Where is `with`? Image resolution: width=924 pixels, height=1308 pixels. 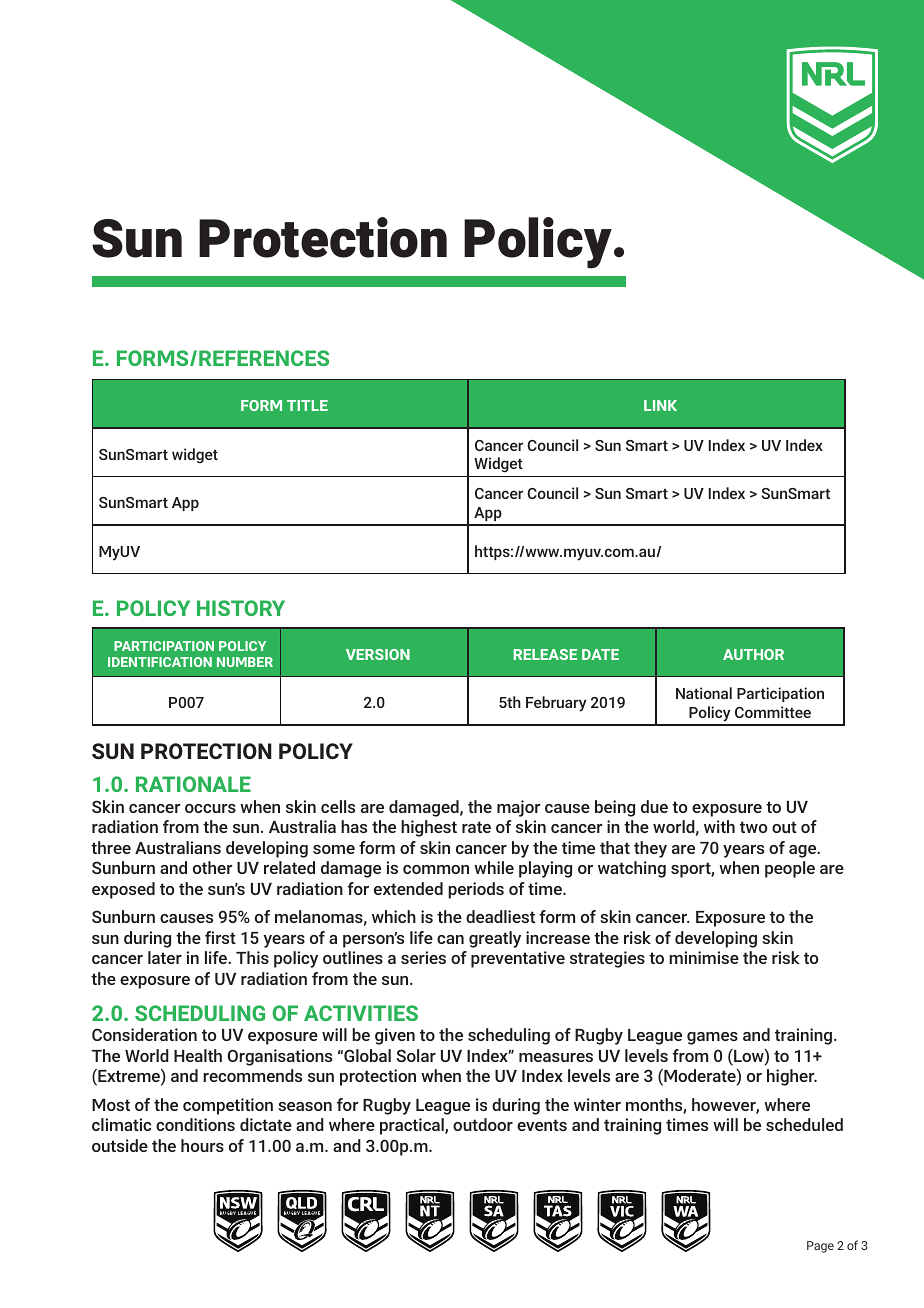
with is located at coordinates (719, 826).
